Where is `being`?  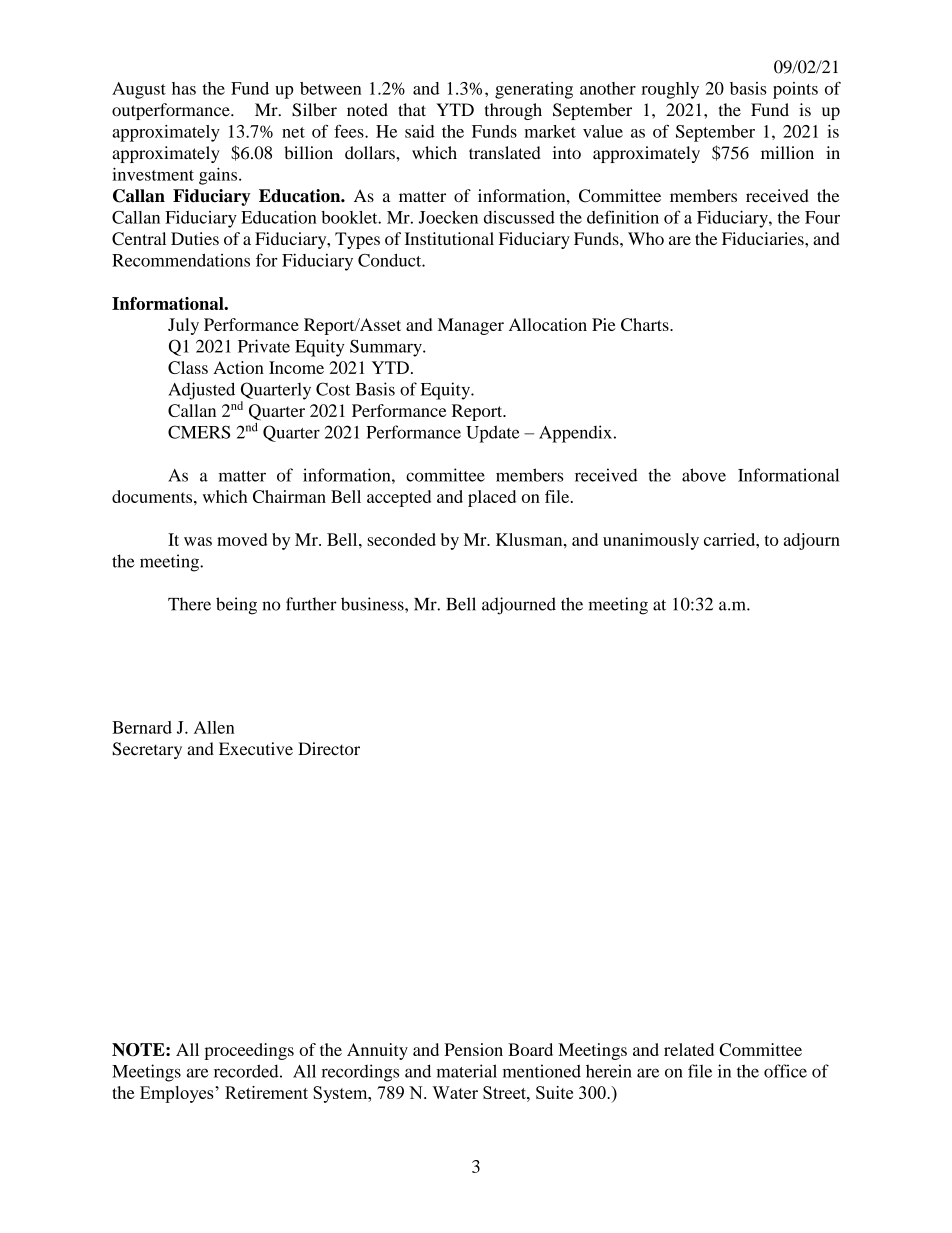 being is located at coordinates (236, 606).
